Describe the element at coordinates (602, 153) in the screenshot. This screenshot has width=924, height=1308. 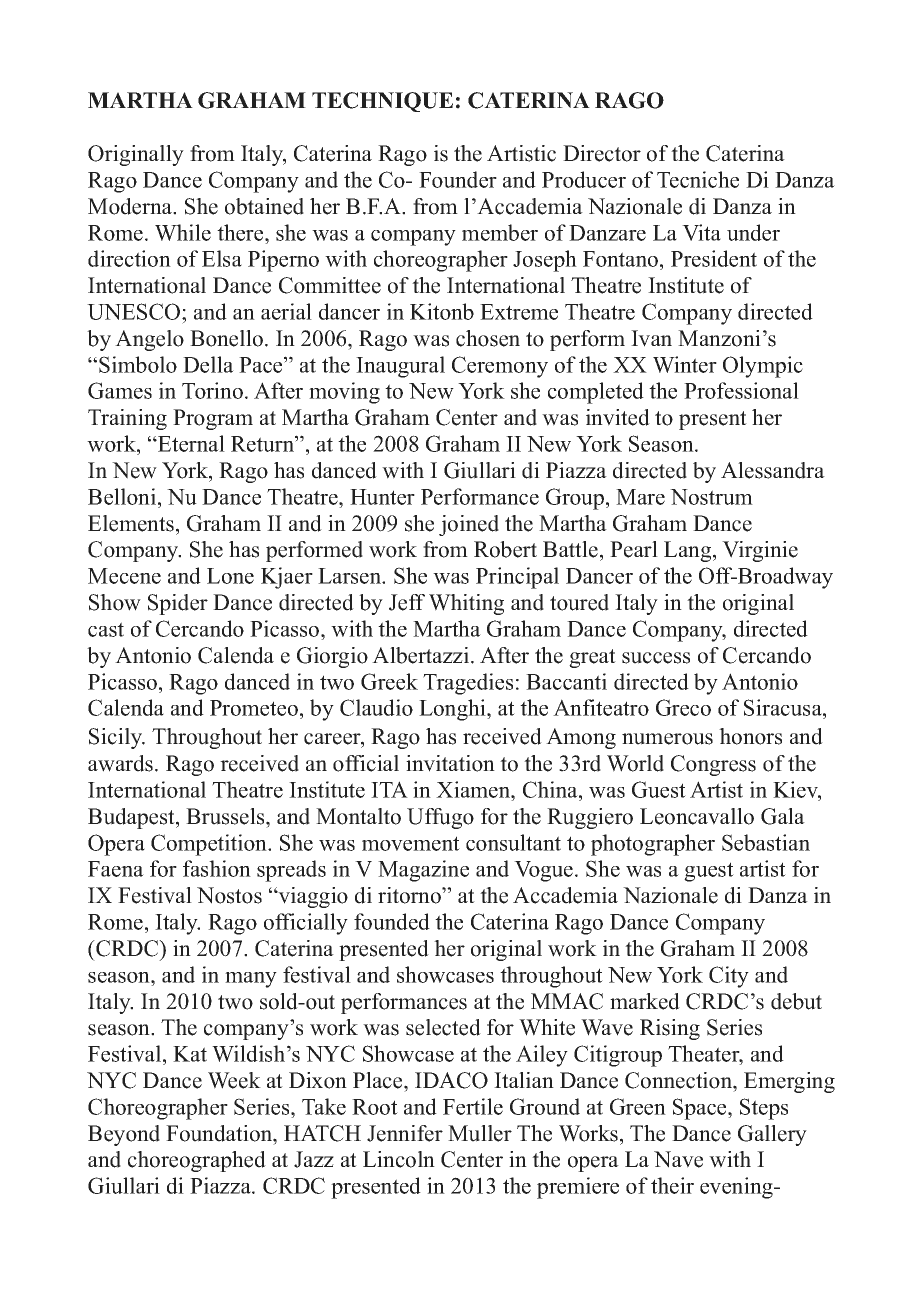
I see `Director` at that location.
